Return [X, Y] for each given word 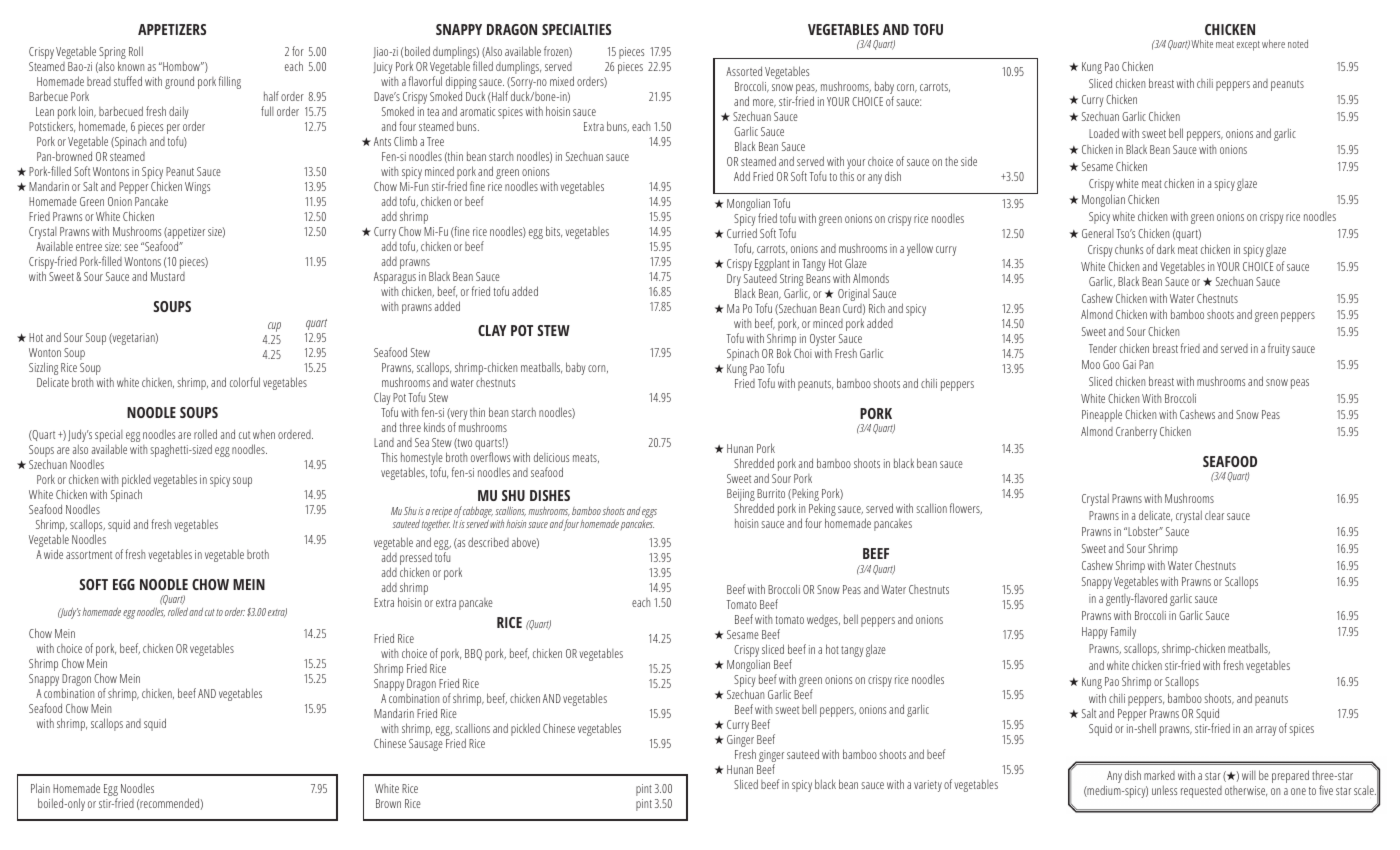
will [1249, 775]
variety [928, 786]
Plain [40, 788]
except [1248, 46]
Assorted [744, 71]
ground [179, 82]
